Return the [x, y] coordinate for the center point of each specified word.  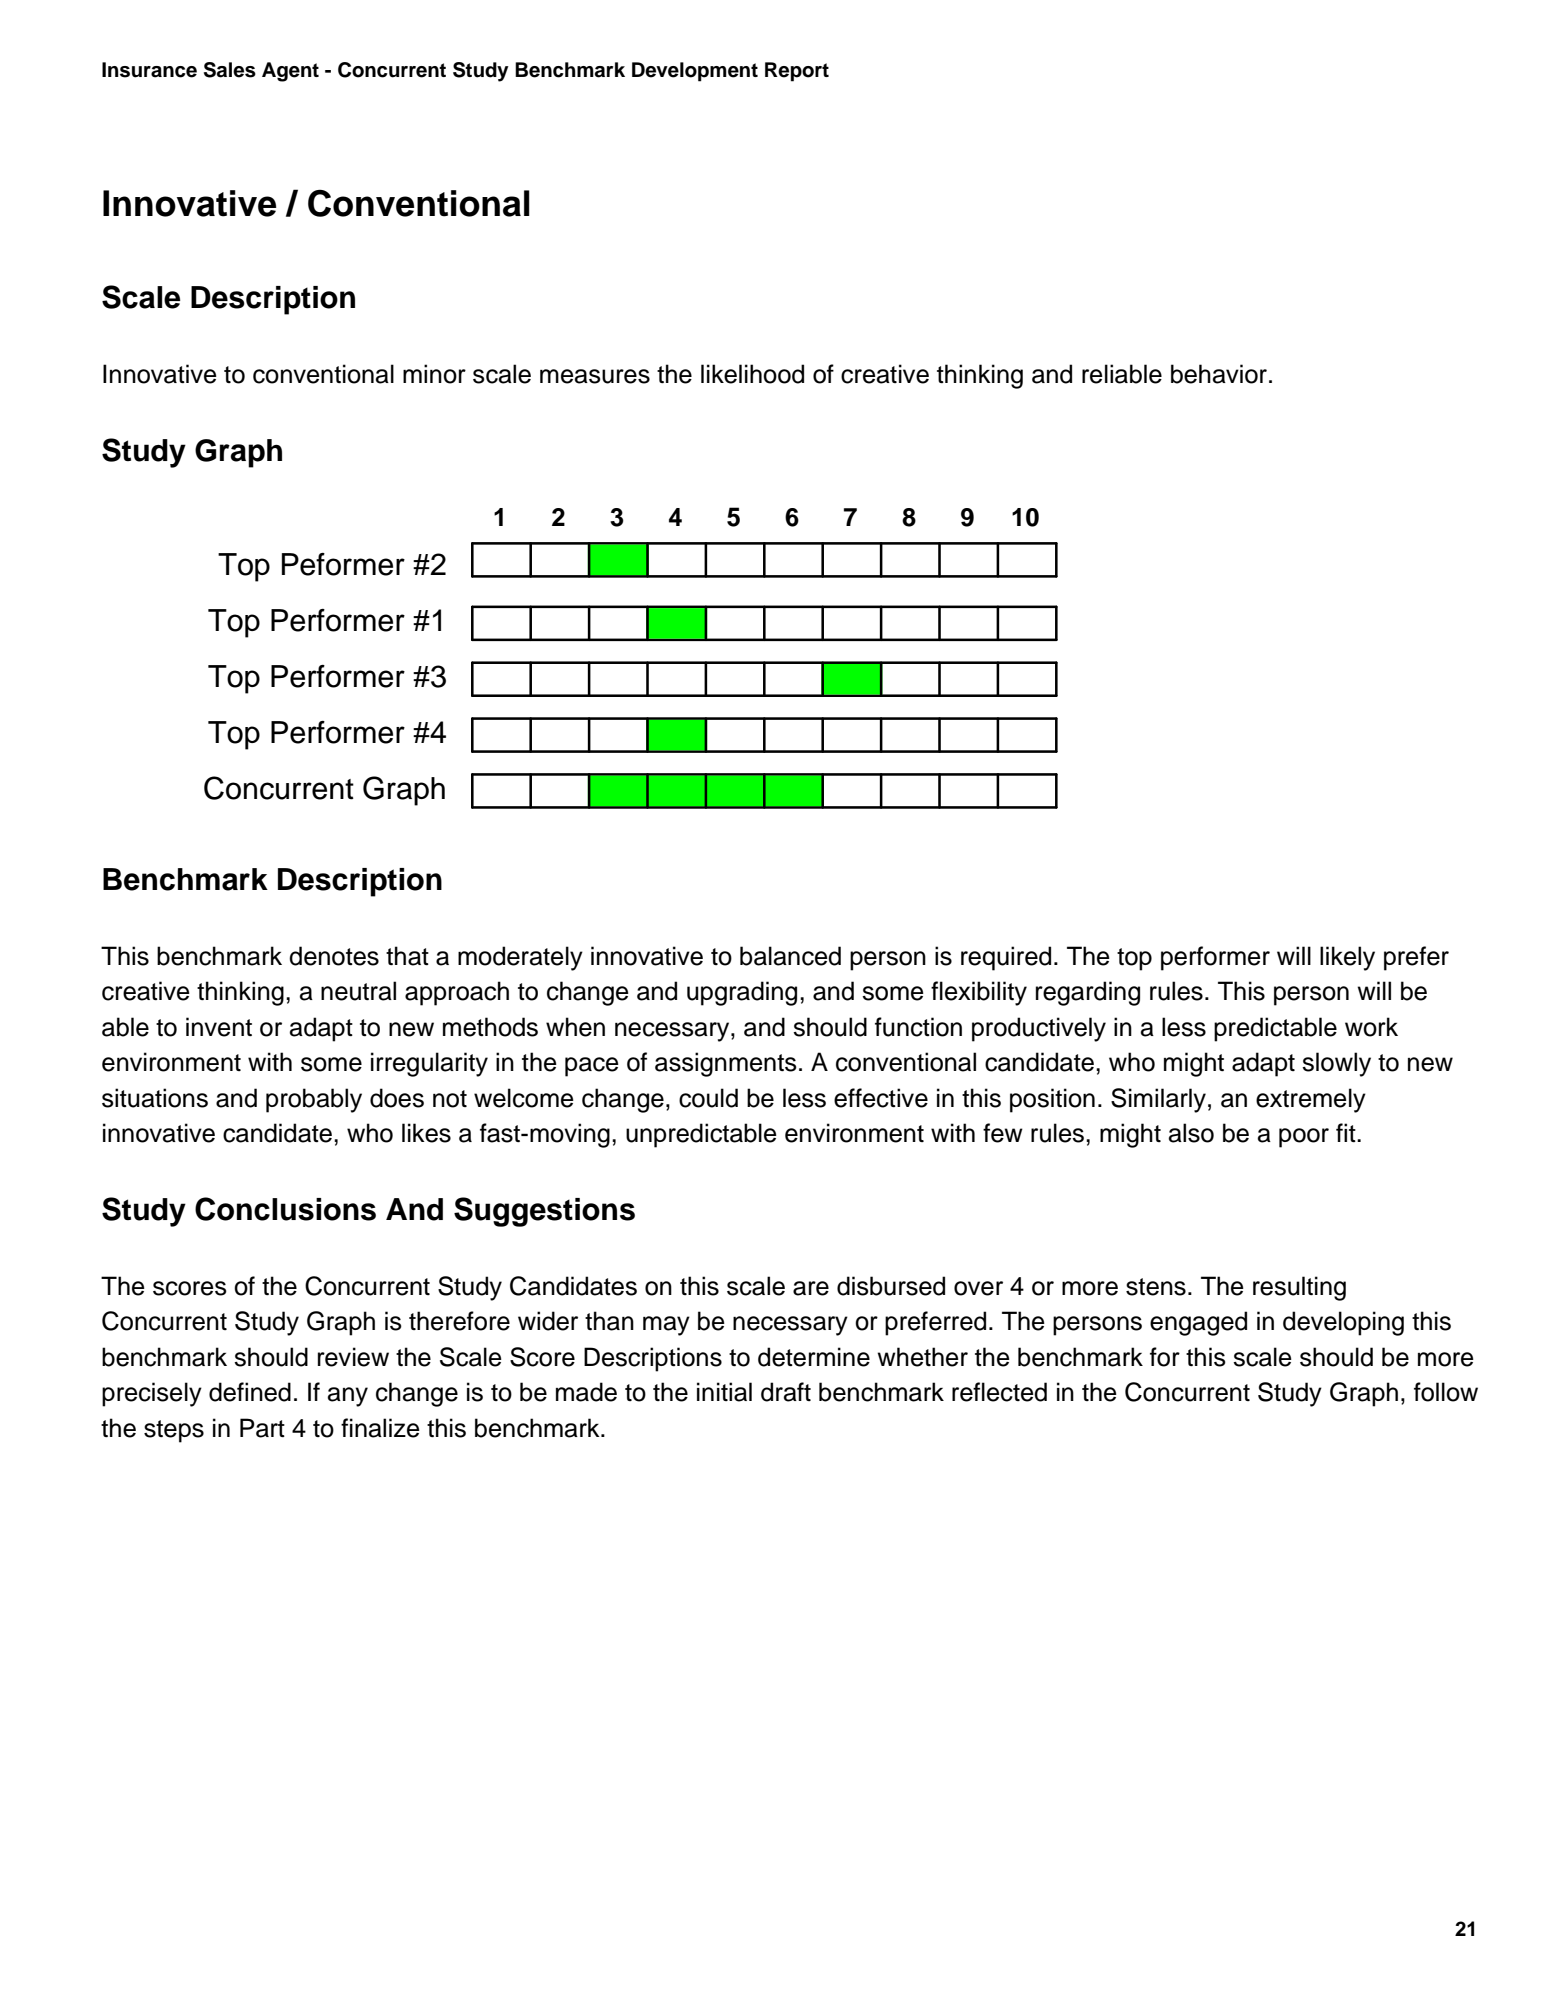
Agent [290, 72]
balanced [790, 956]
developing [1343, 1323]
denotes [334, 956]
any [348, 1397]
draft [786, 1392]
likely [1347, 958]
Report [797, 72]
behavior [1220, 374]
